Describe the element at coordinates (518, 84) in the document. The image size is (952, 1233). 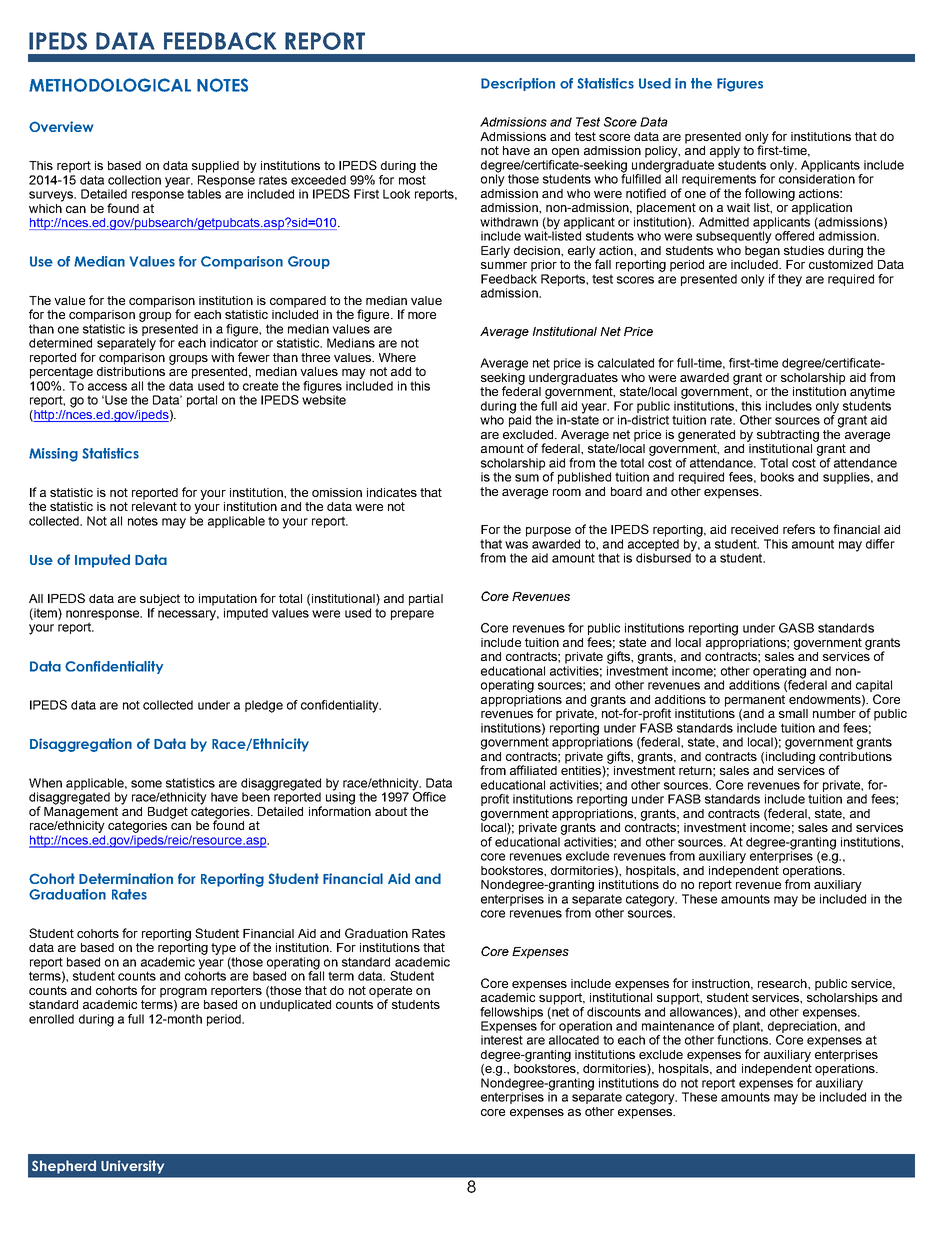
I see `Description` at that location.
